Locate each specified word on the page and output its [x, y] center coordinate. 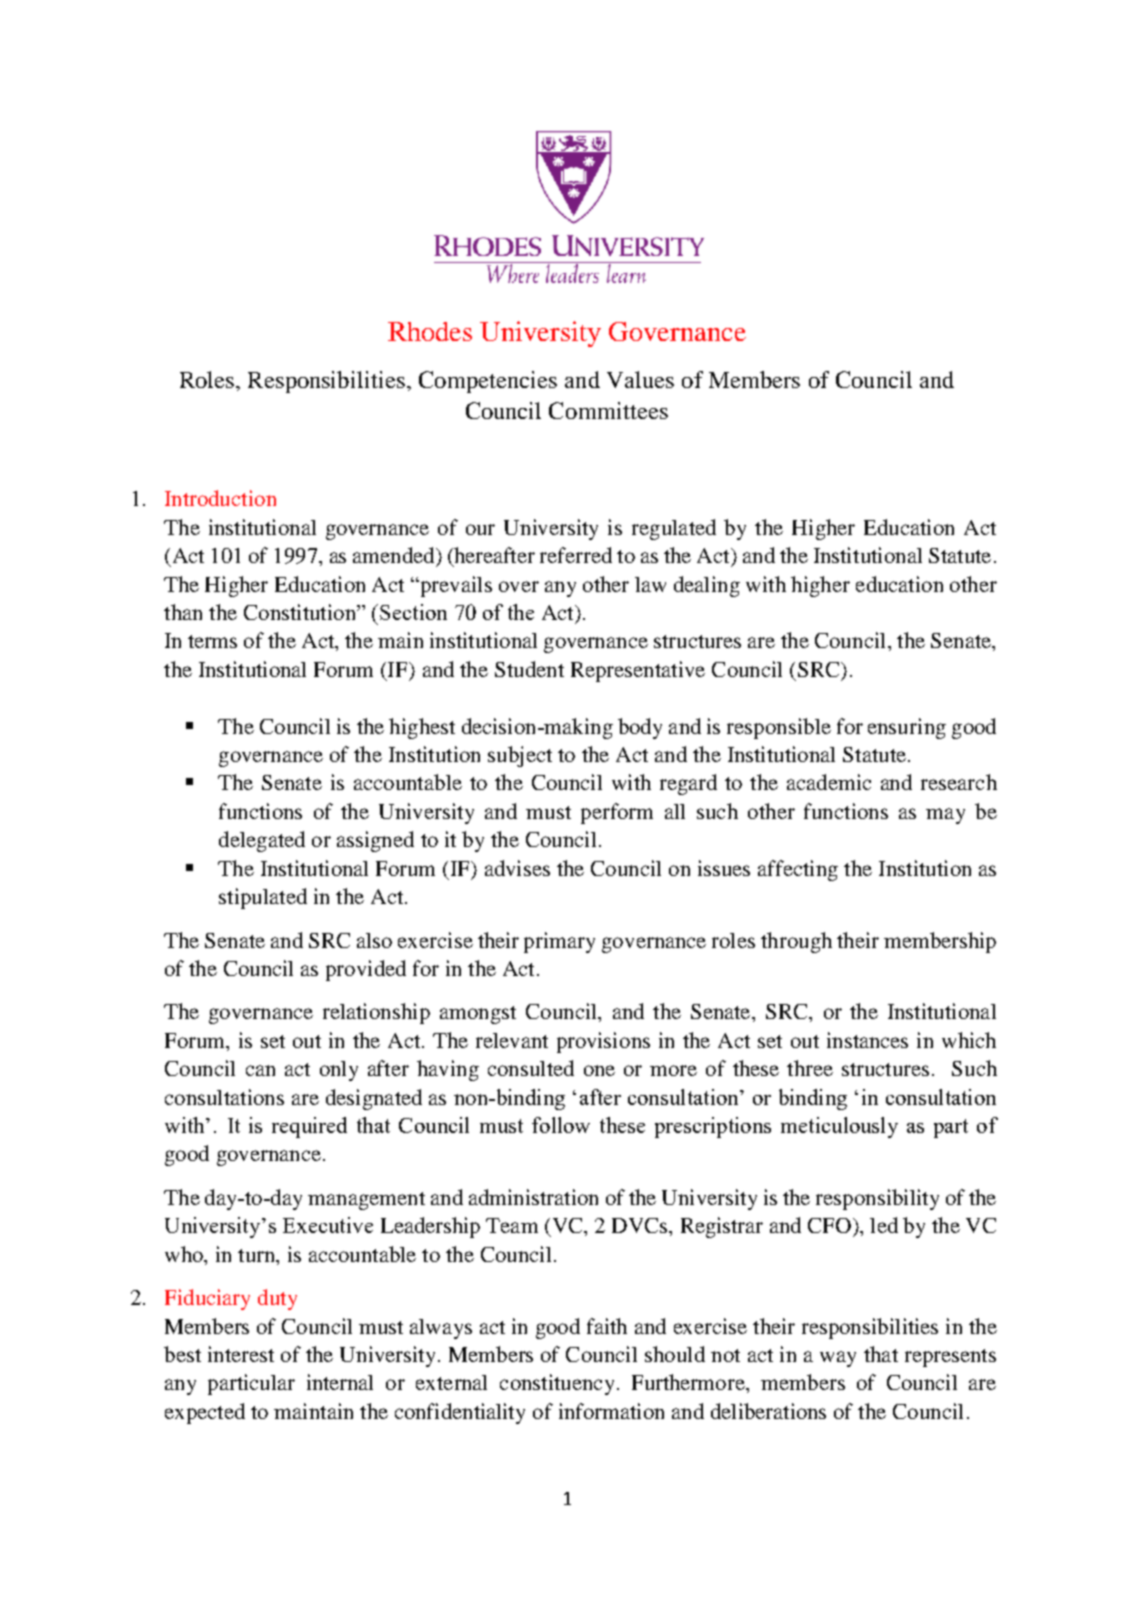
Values [640, 379]
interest [241, 1354]
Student [529, 669]
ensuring [907, 728]
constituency [557, 1384]
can [260, 1070]
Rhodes [430, 331]
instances [867, 1040]
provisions [603, 1042]
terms [212, 641]
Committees [608, 410]
